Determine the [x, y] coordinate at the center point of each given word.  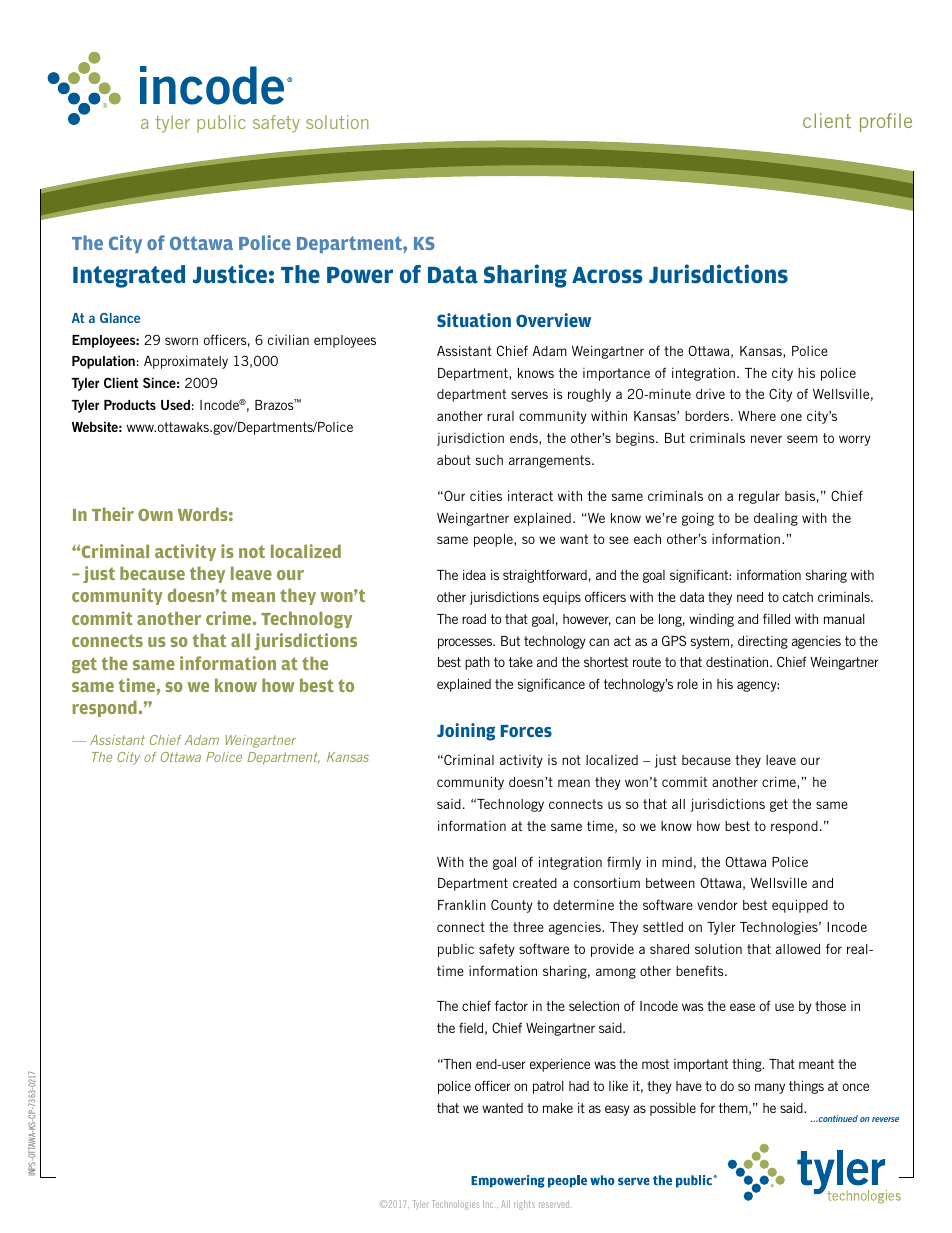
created [535, 883]
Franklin [462, 904]
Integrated [129, 276]
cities [486, 495]
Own [155, 515]
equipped [800, 906]
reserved [555, 1205]
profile [886, 122]
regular [759, 497]
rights [524, 1205]
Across [607, 275]
